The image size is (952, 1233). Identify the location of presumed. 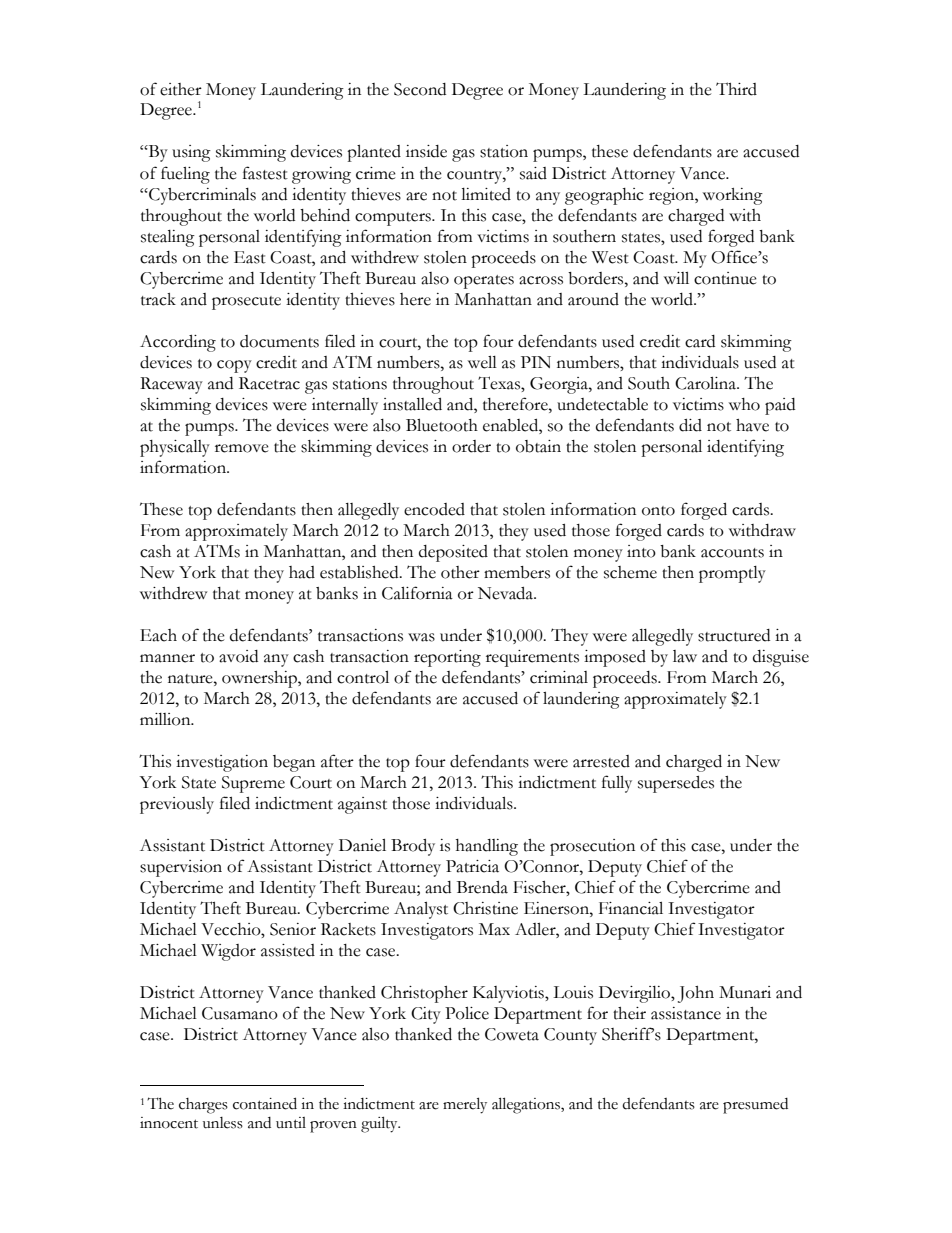
(755, 1106).
